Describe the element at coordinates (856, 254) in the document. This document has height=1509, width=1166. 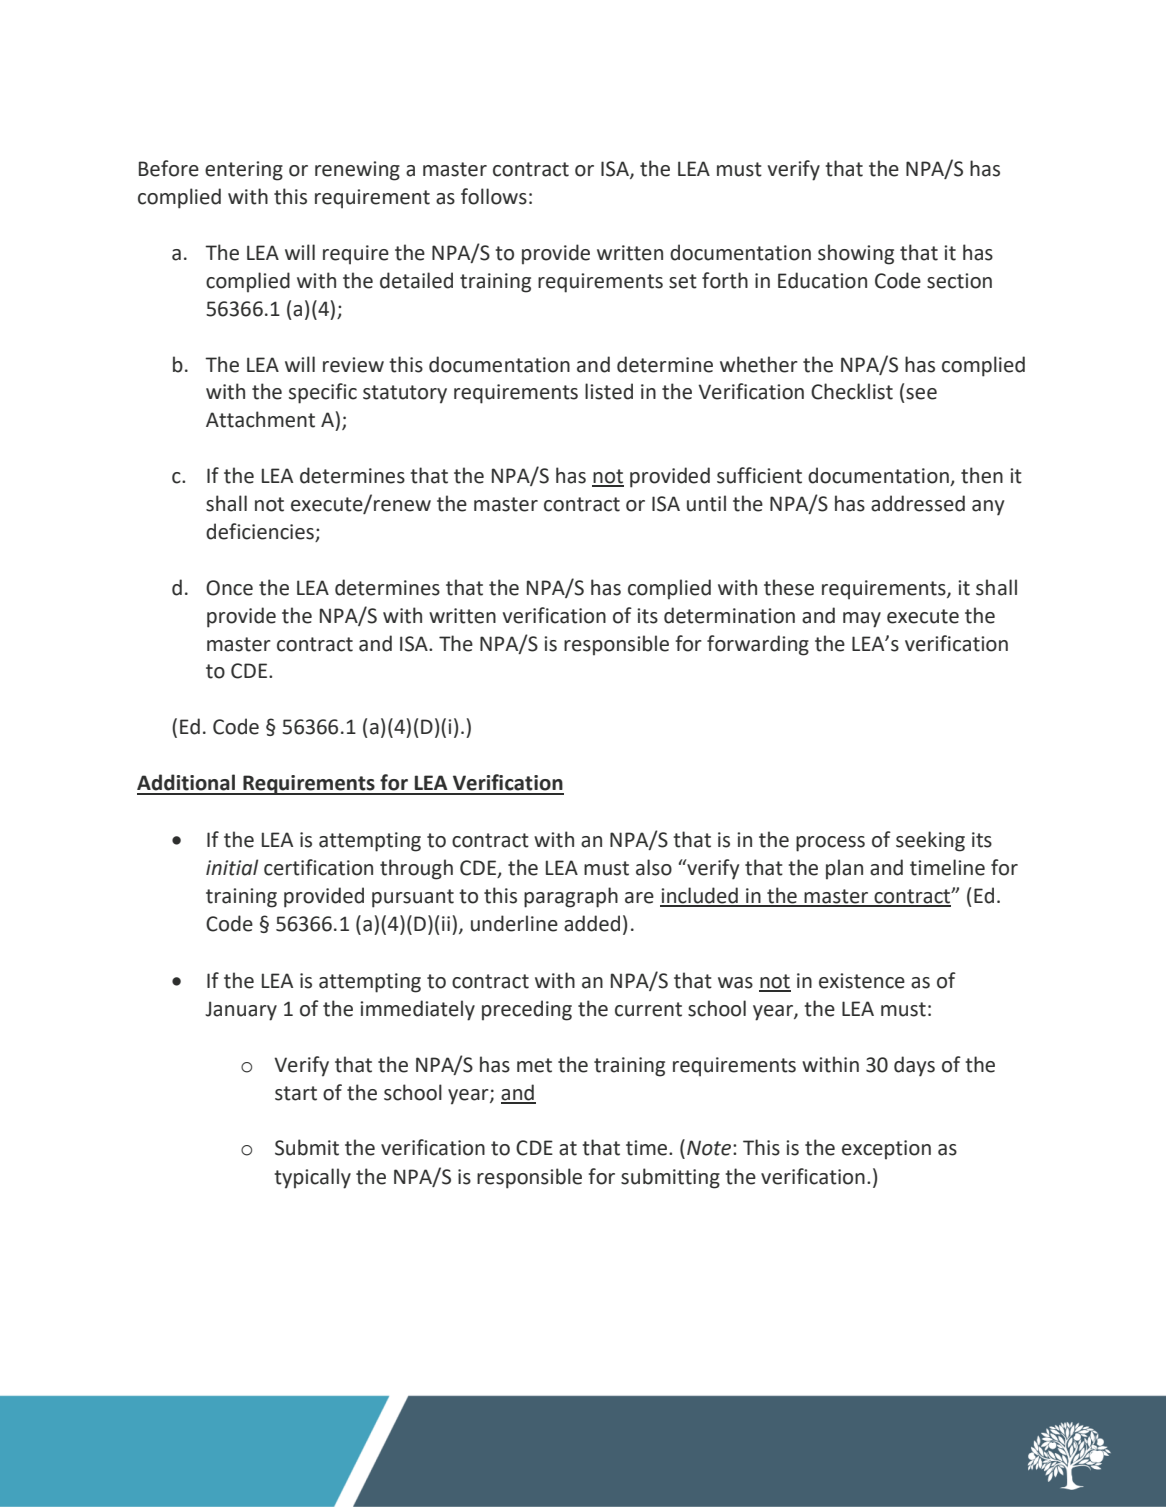
I see `showing` at that location.
